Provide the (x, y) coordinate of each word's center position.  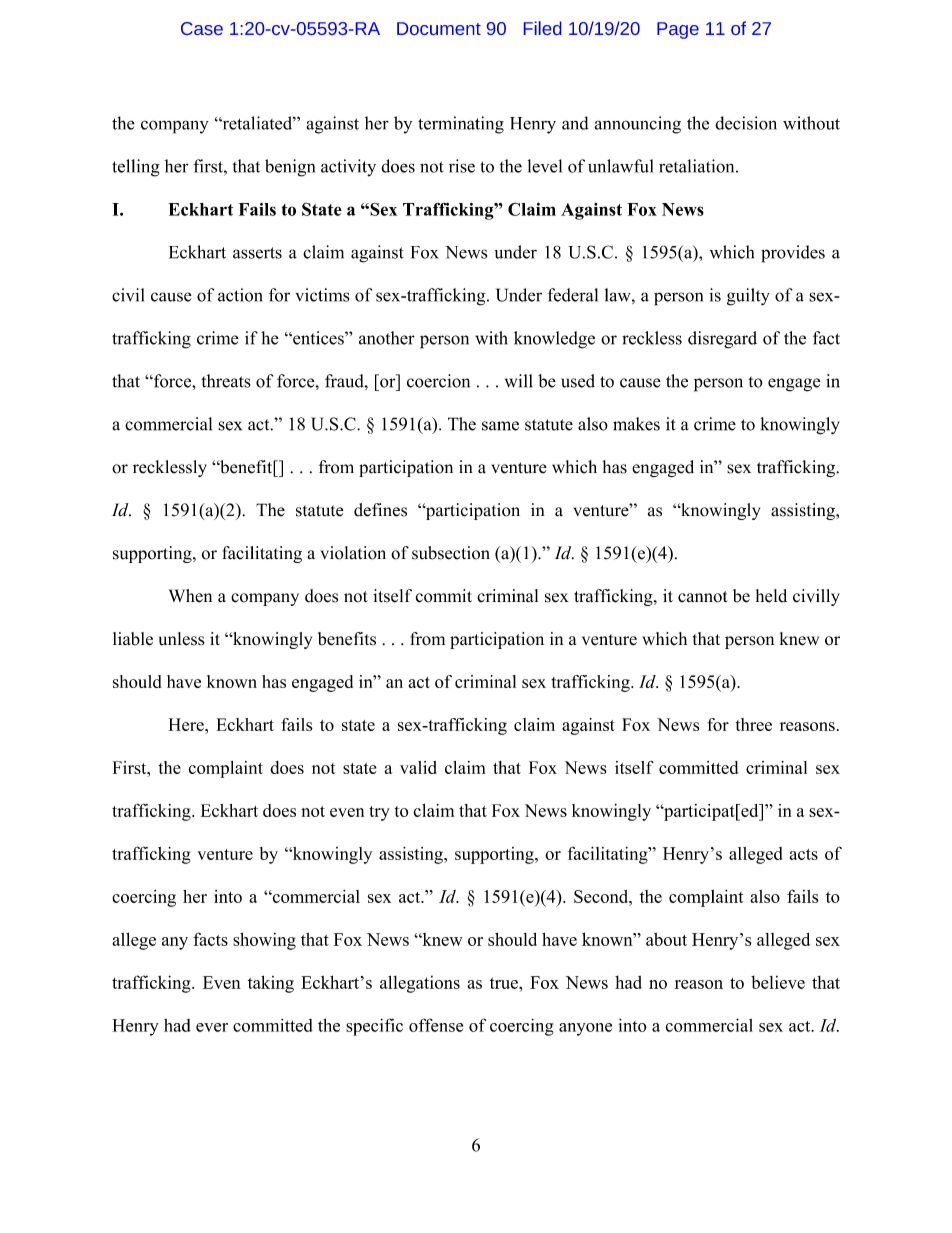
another (387, 338)
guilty (748, 297)
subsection (451, 553)
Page (678, 30)
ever (212, 1027)
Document (439, 28)
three (754, 724)
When (190, 596)
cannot (703, 597)
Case (202, 28)
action (240, 295)
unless (182, 639)
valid (418, 767)
